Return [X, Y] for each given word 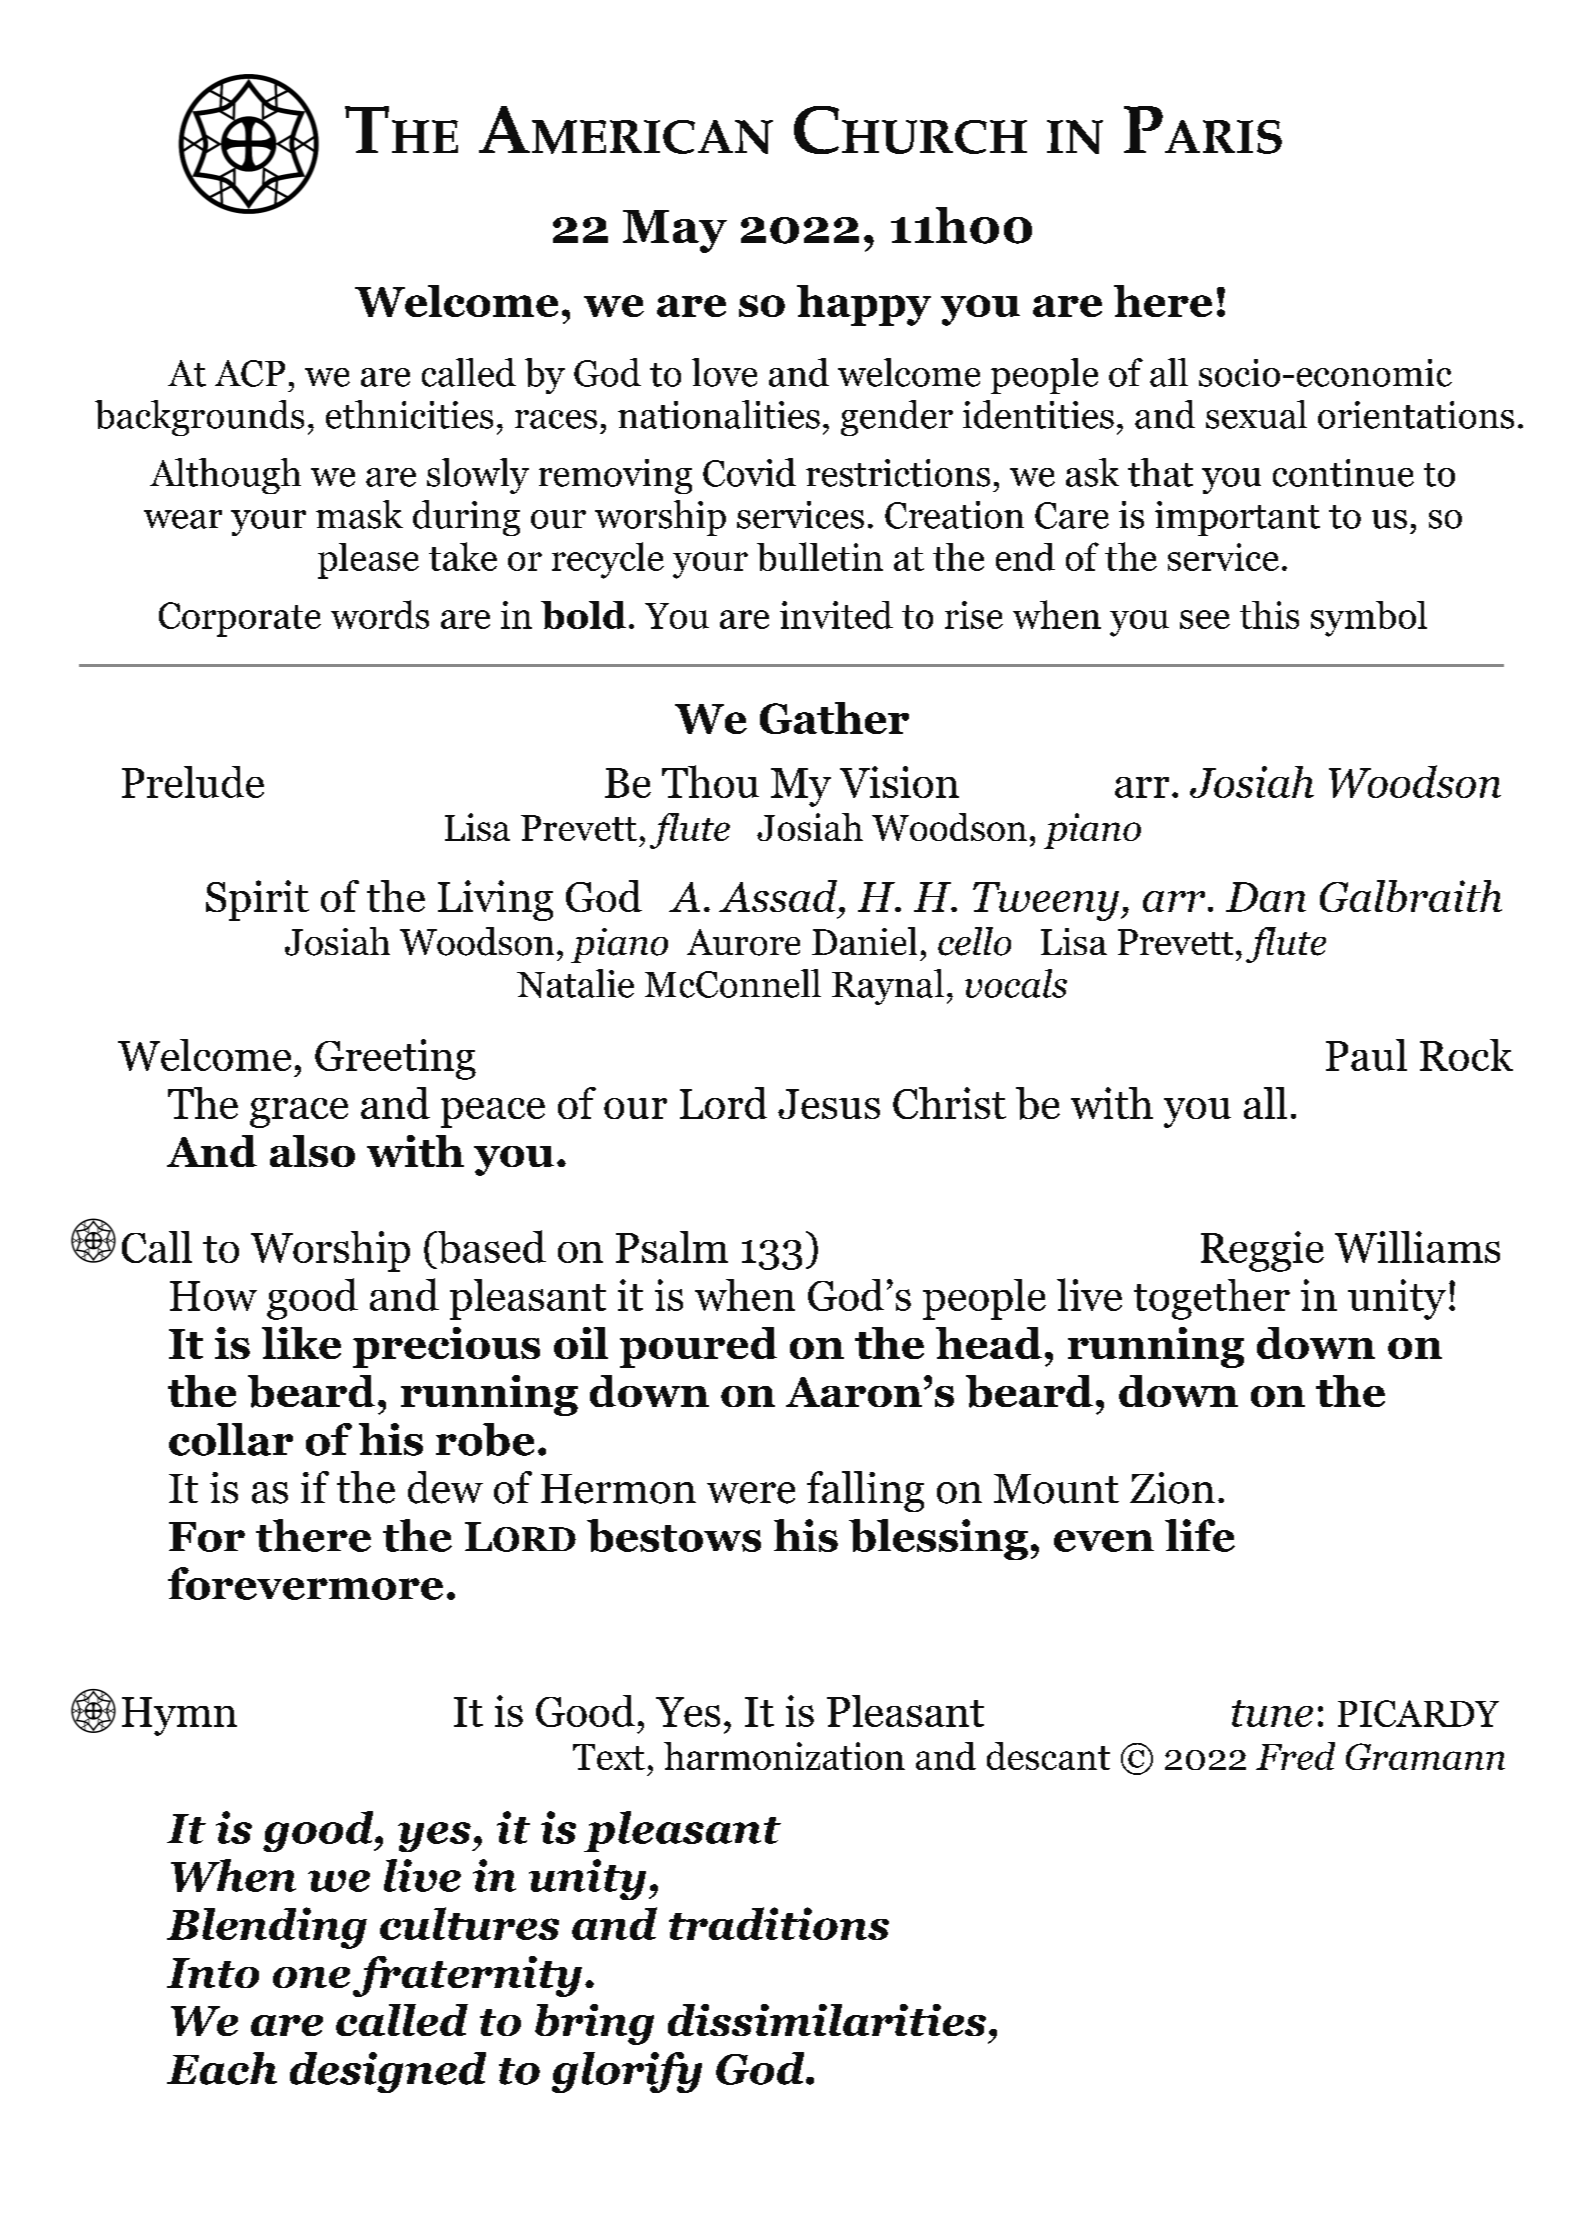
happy [864, 305]
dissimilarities [827, 2020]
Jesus [829, 1104]
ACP [250, 373]
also [312, 1151]
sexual [1256, 414]
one [311, 1977]
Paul [1366, 1055]
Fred [1295, 1756]
